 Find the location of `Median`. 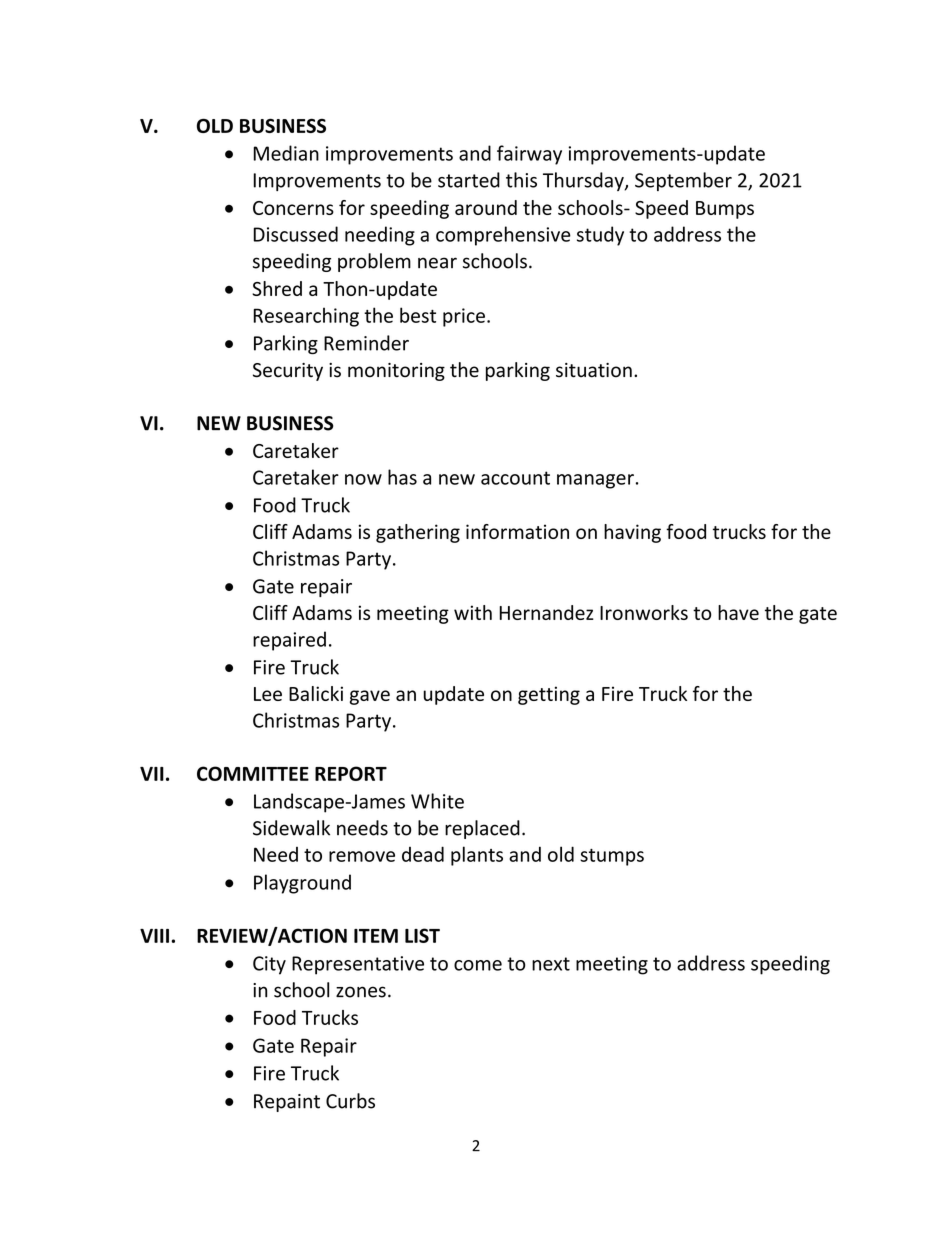

Median is located at coordinates (286, 153).
